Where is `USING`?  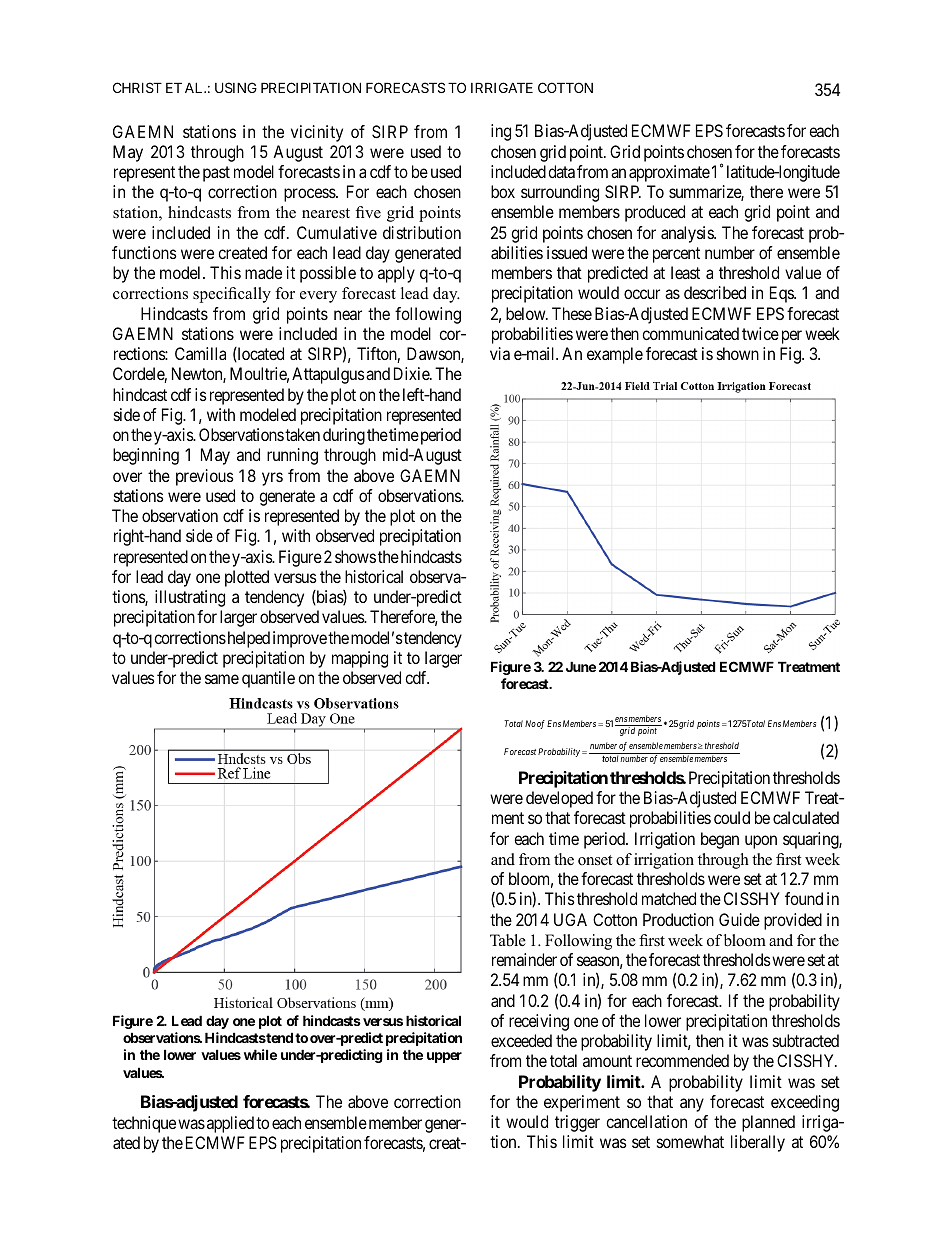
USING is located at coordinates (236, 87).
